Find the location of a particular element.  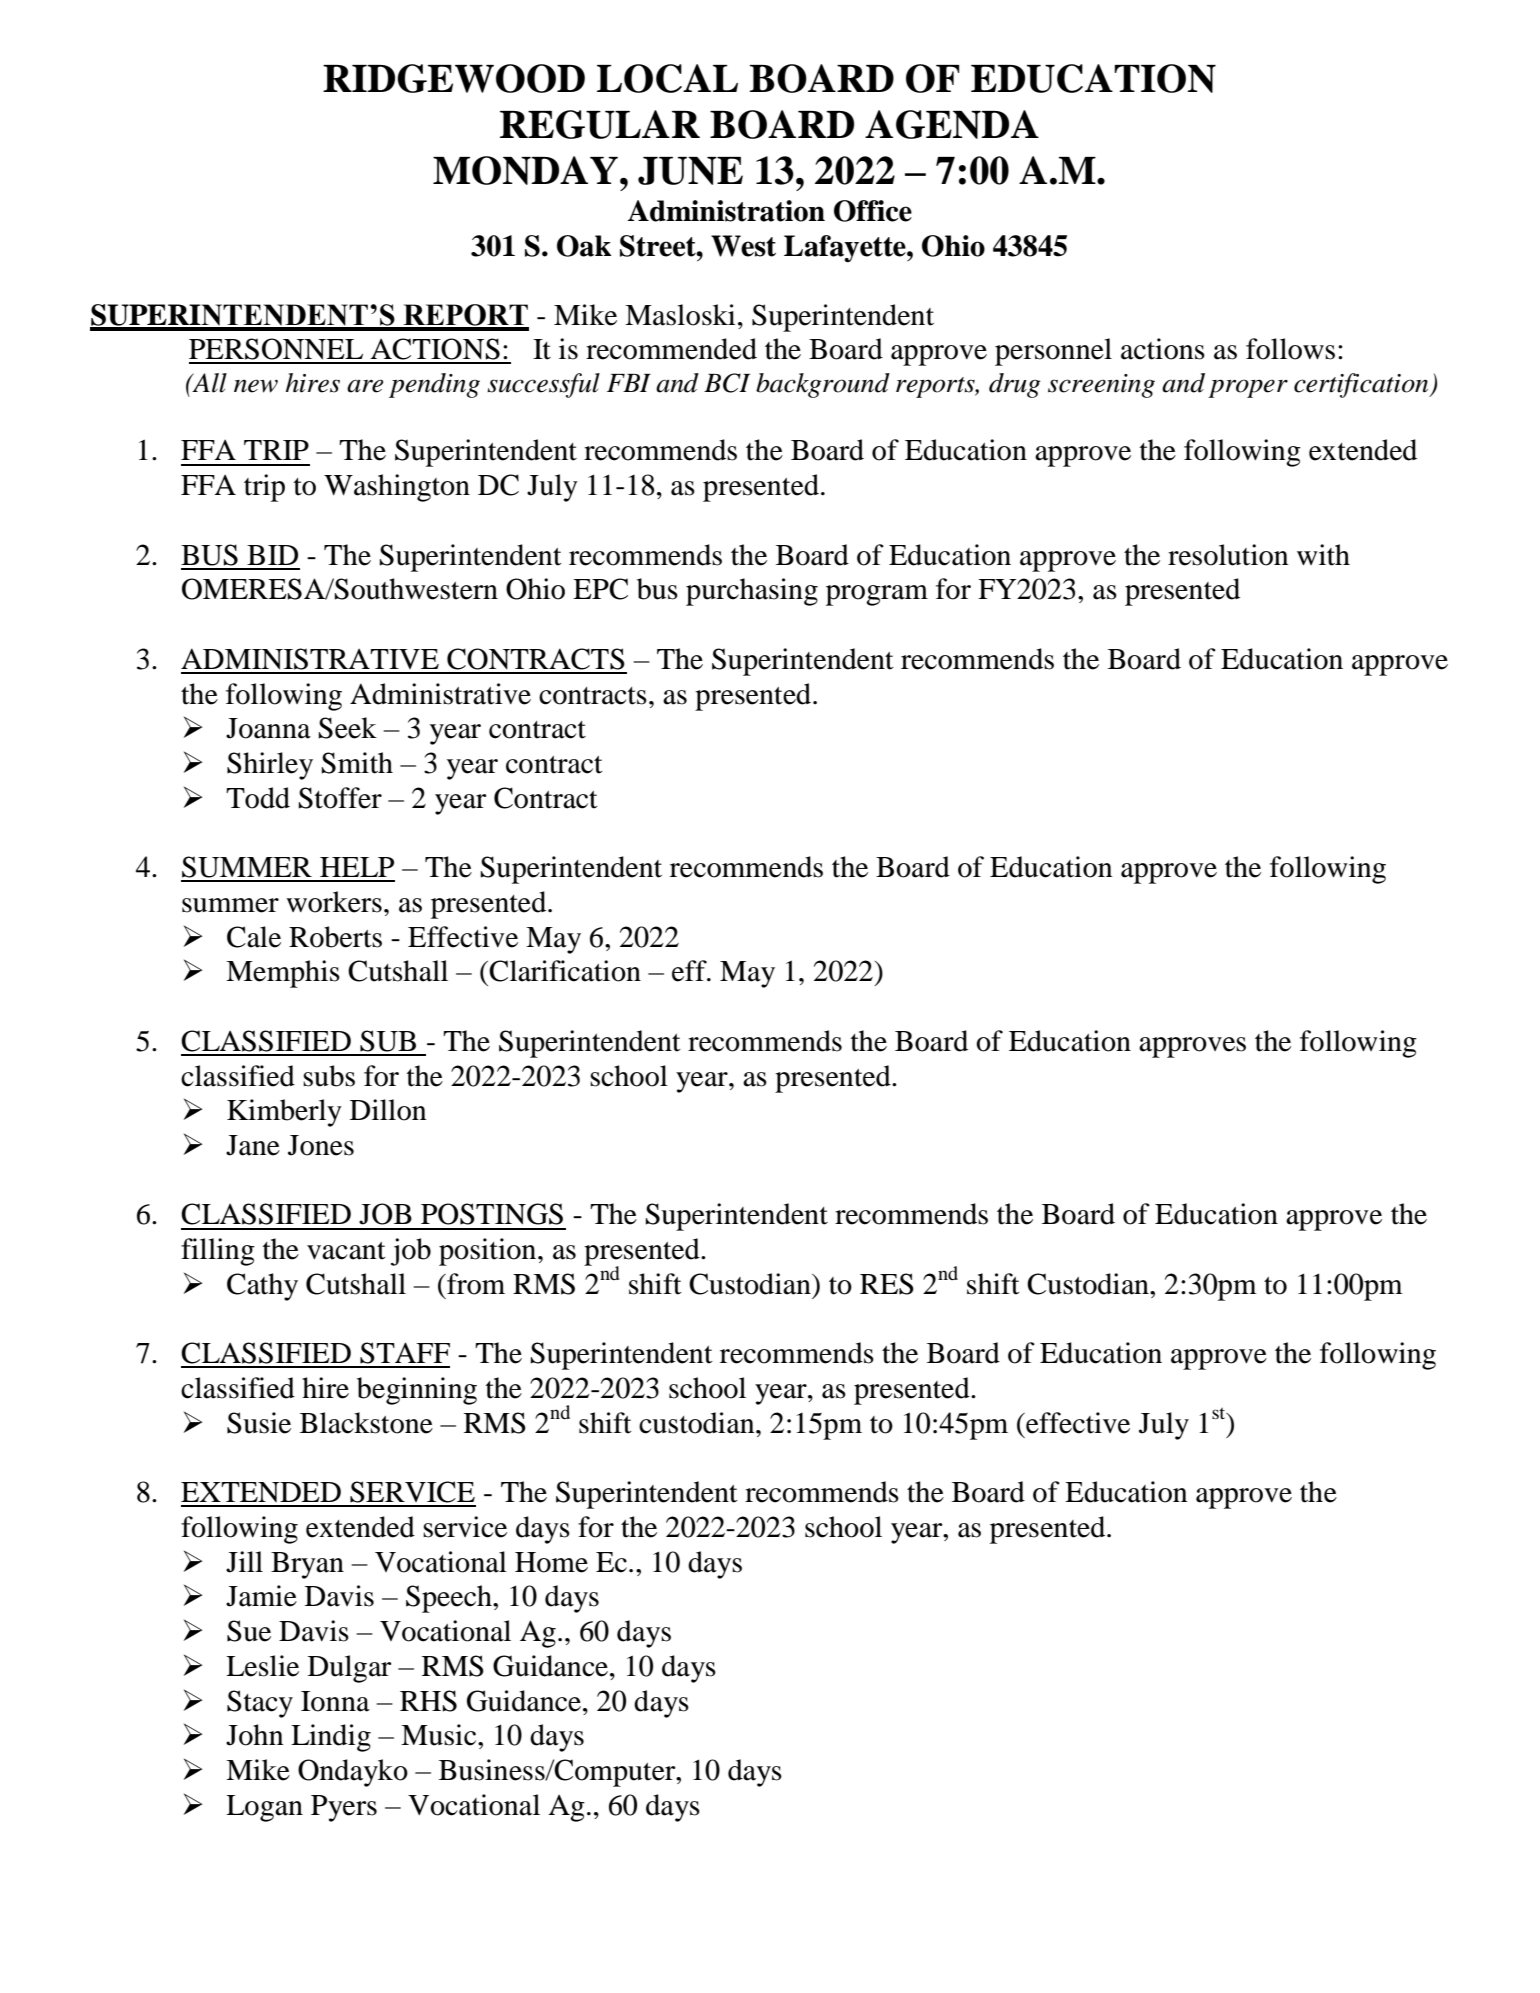

Home is located at coordinates (551, 1562).
